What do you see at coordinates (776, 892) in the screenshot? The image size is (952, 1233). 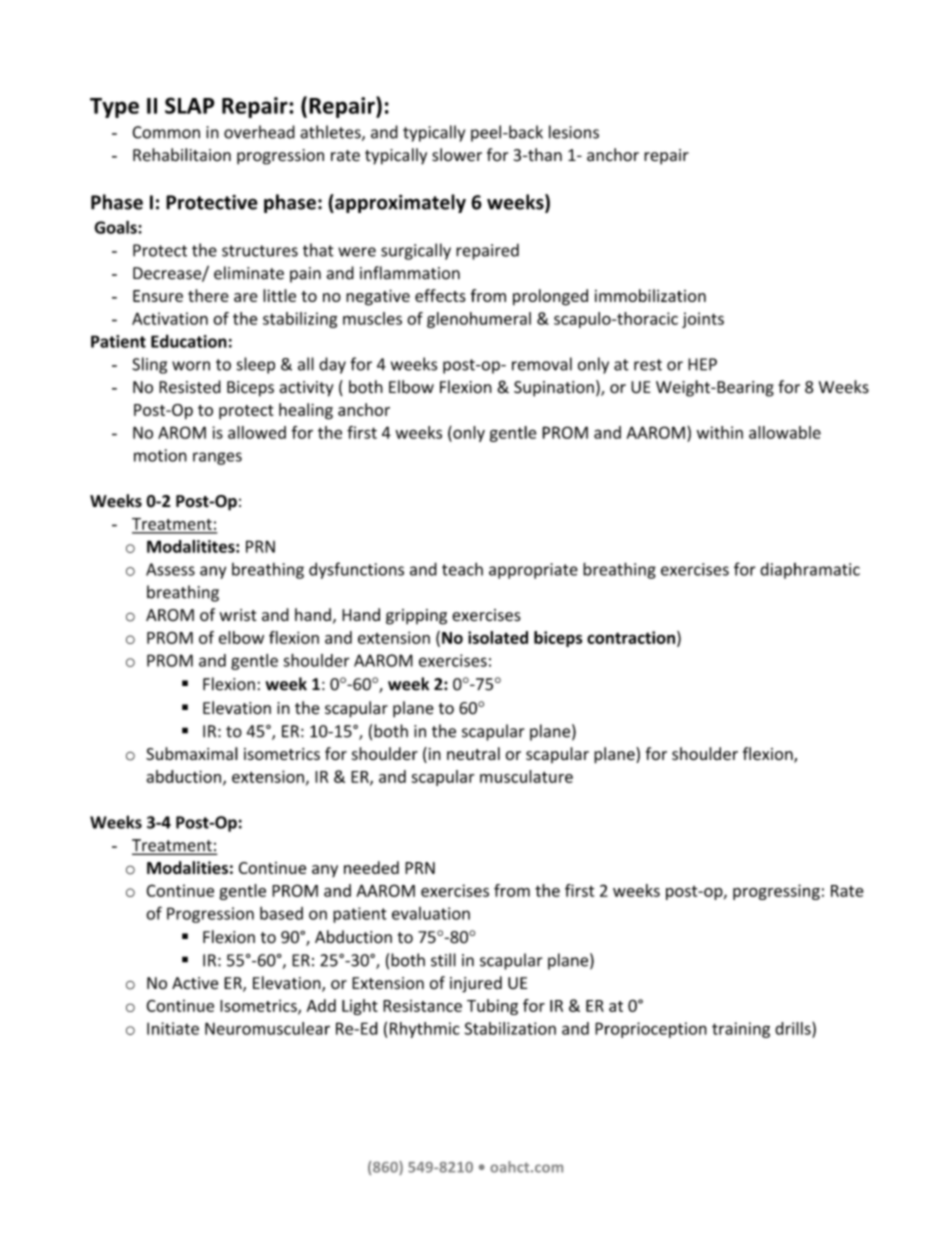 I see `progressing` at bounding box center [776, 892].
